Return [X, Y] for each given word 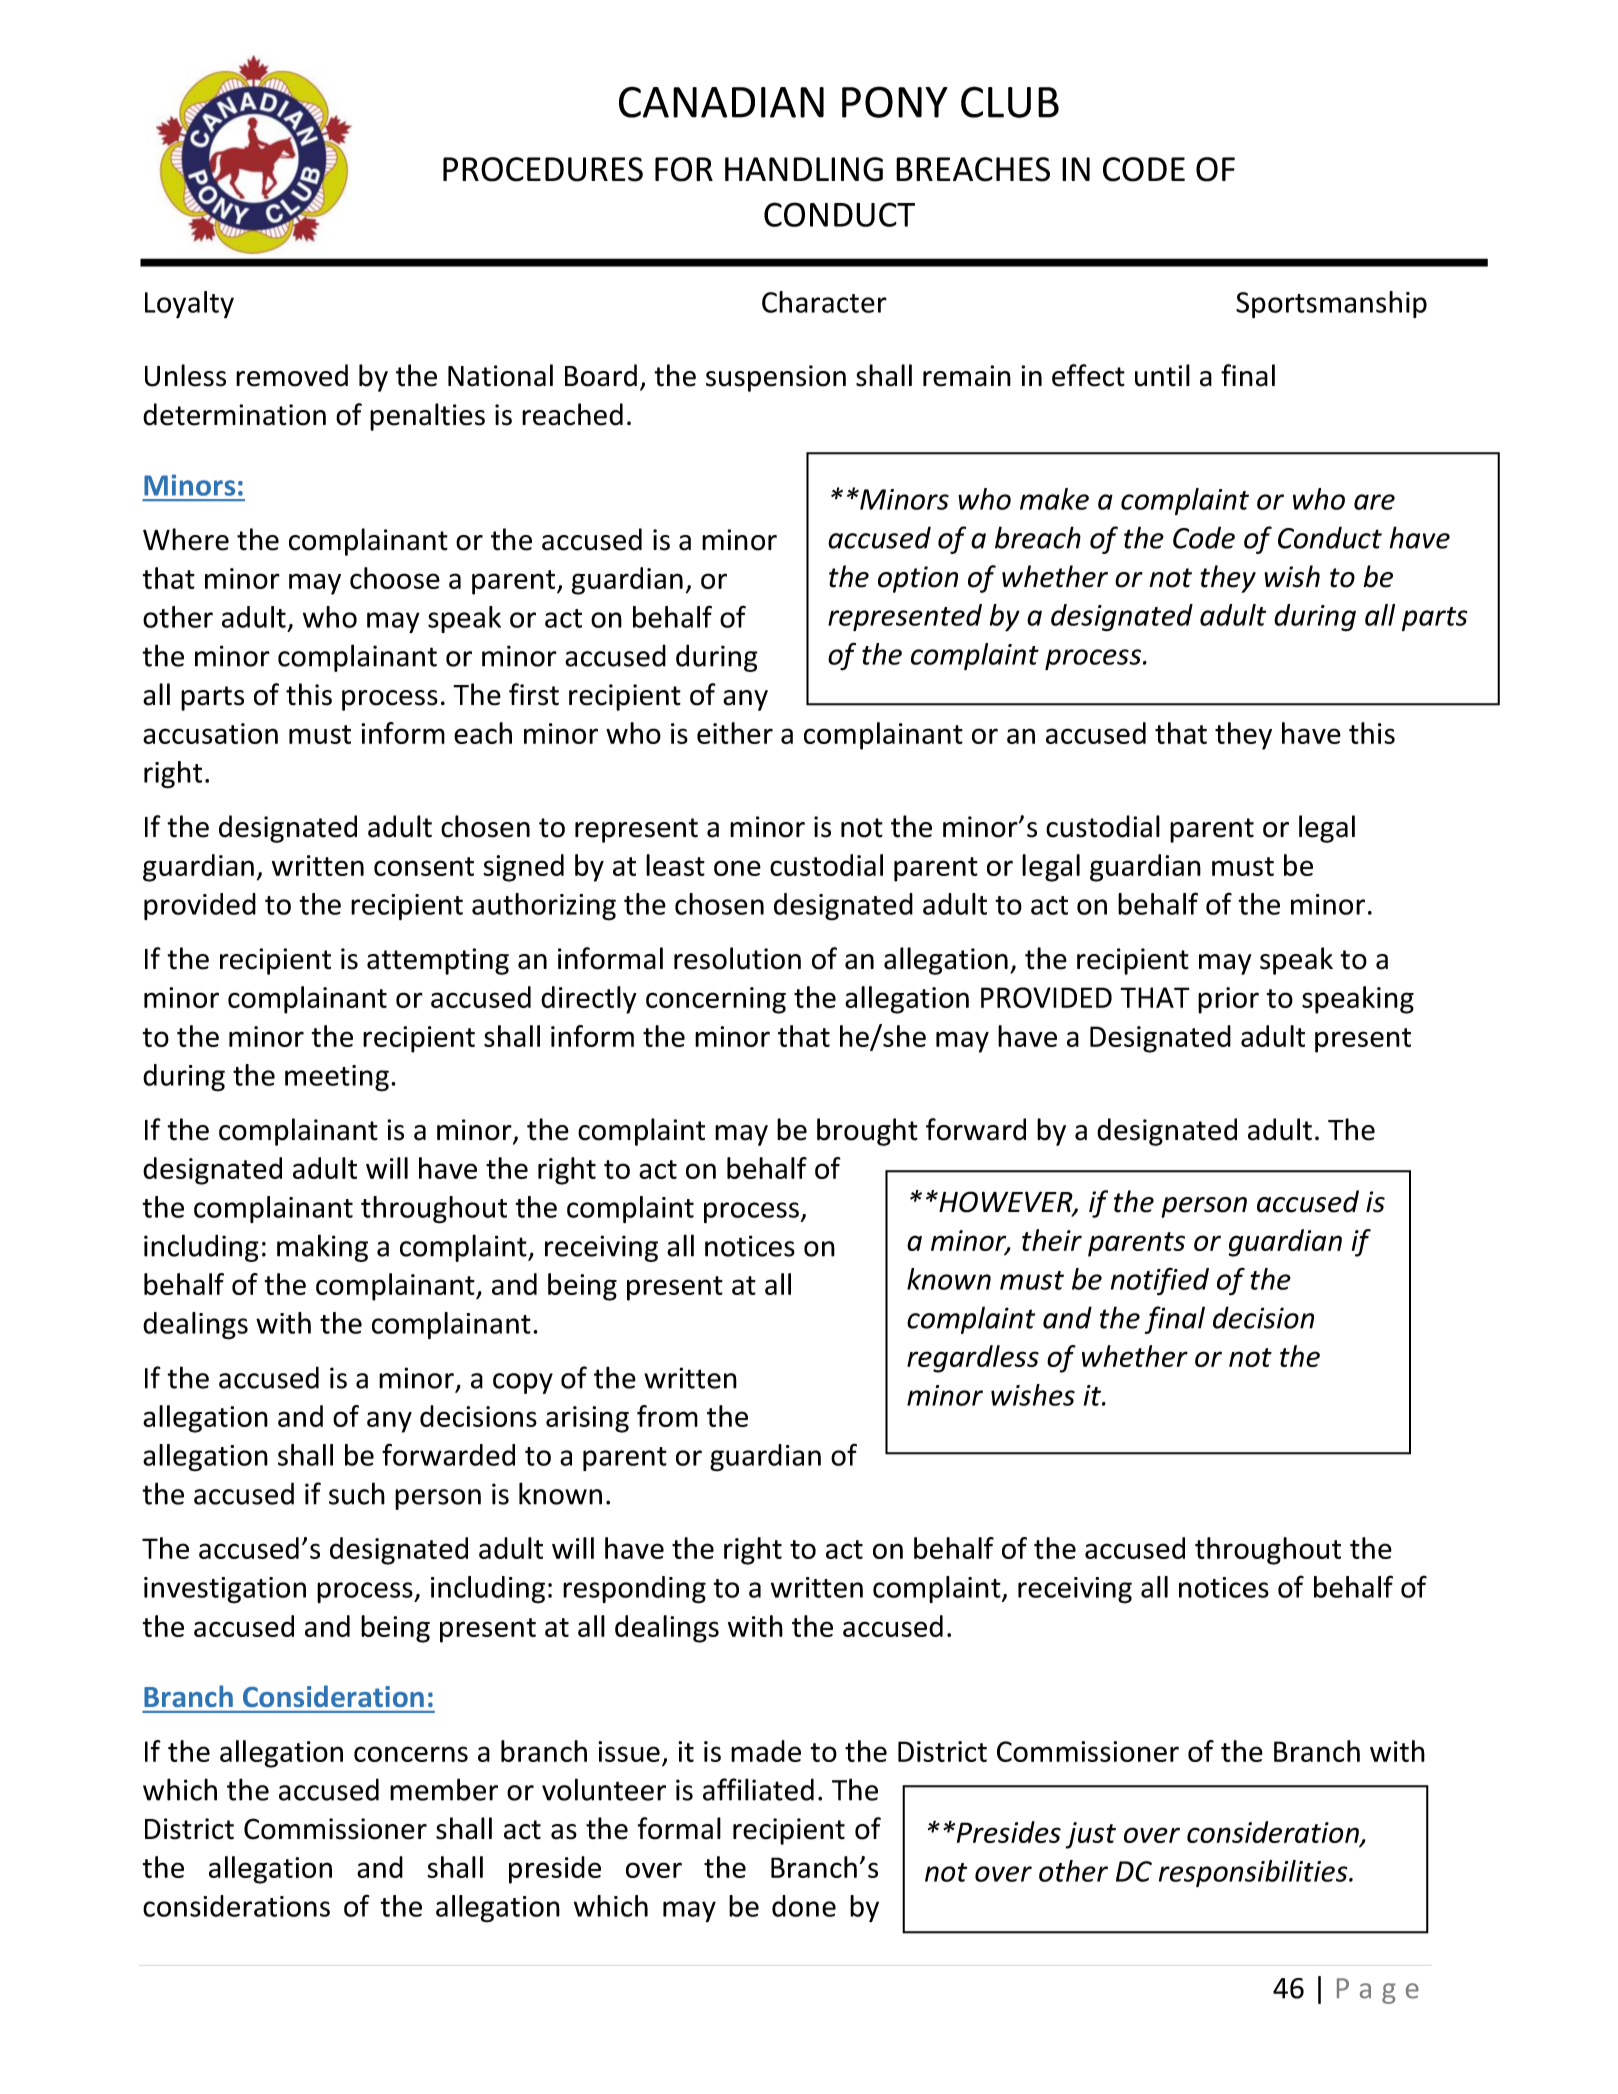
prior [1228, 1000]
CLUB [1010, 102]
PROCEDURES [543, 169]
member [444, 1789]
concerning [716, 1000]
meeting [337, 1078]
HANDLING [804, 169]
